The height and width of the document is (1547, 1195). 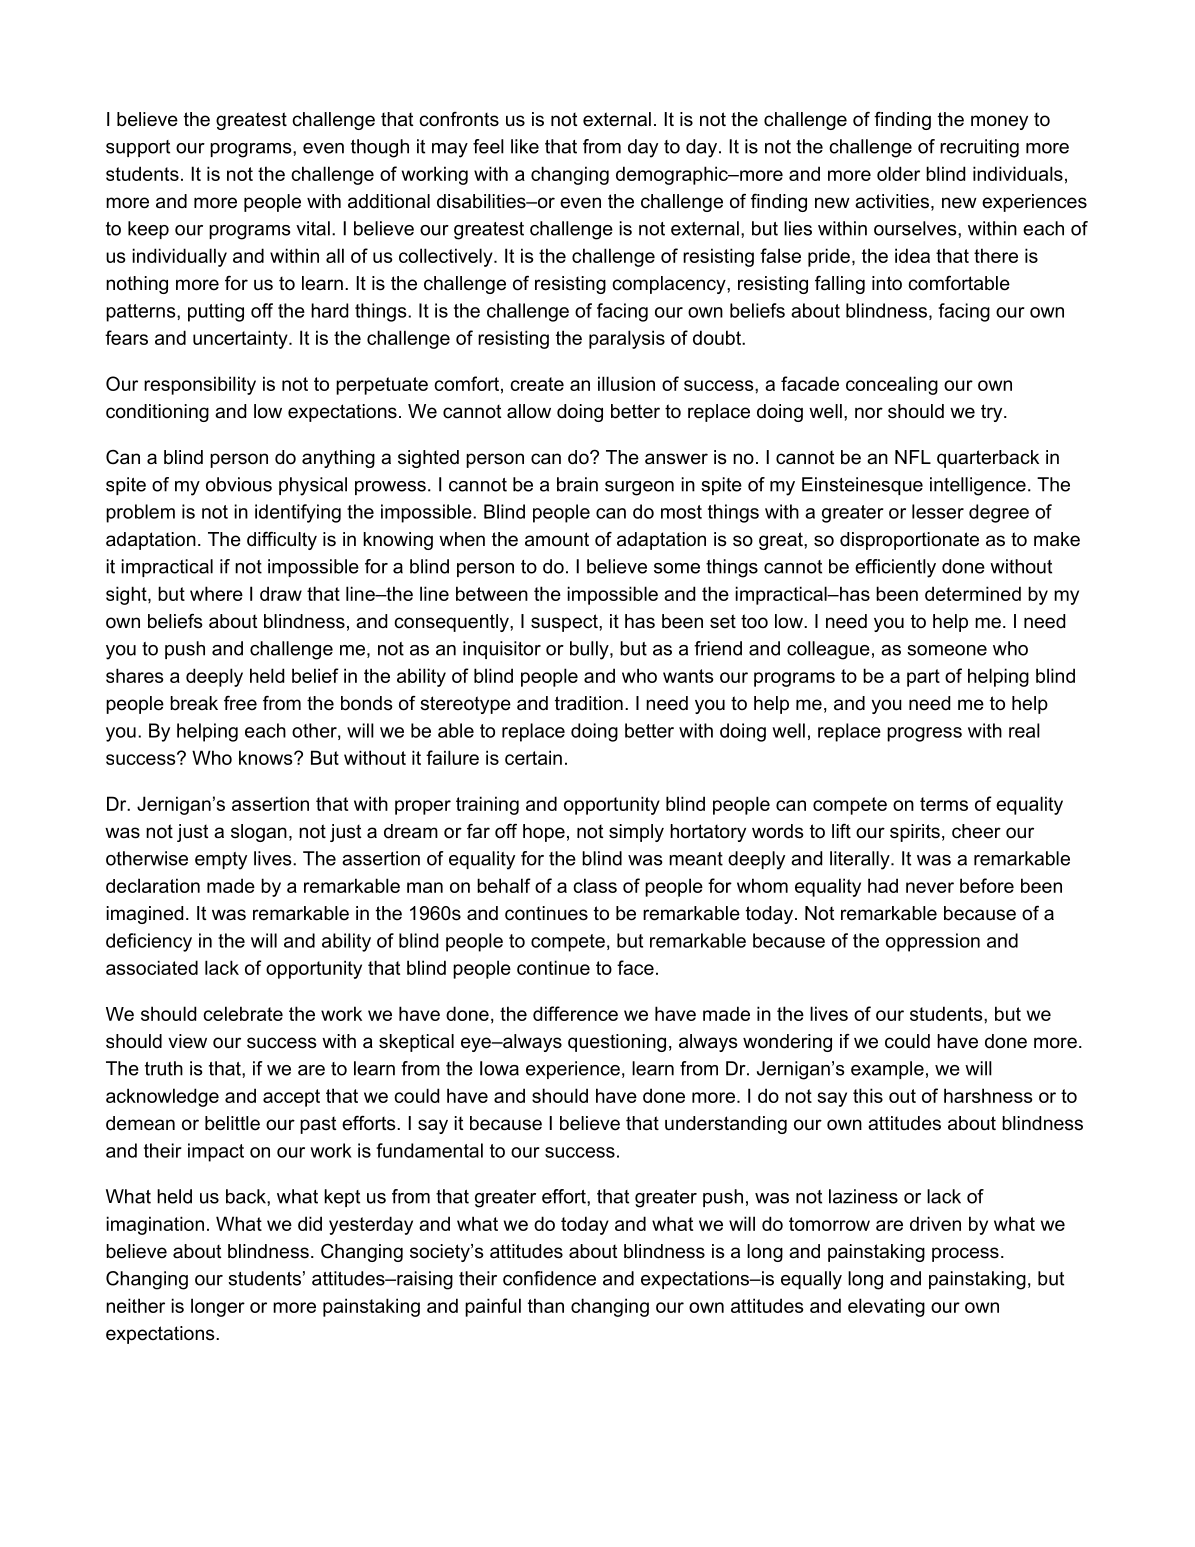 I want to click on like, so click(x=525, y=146).
